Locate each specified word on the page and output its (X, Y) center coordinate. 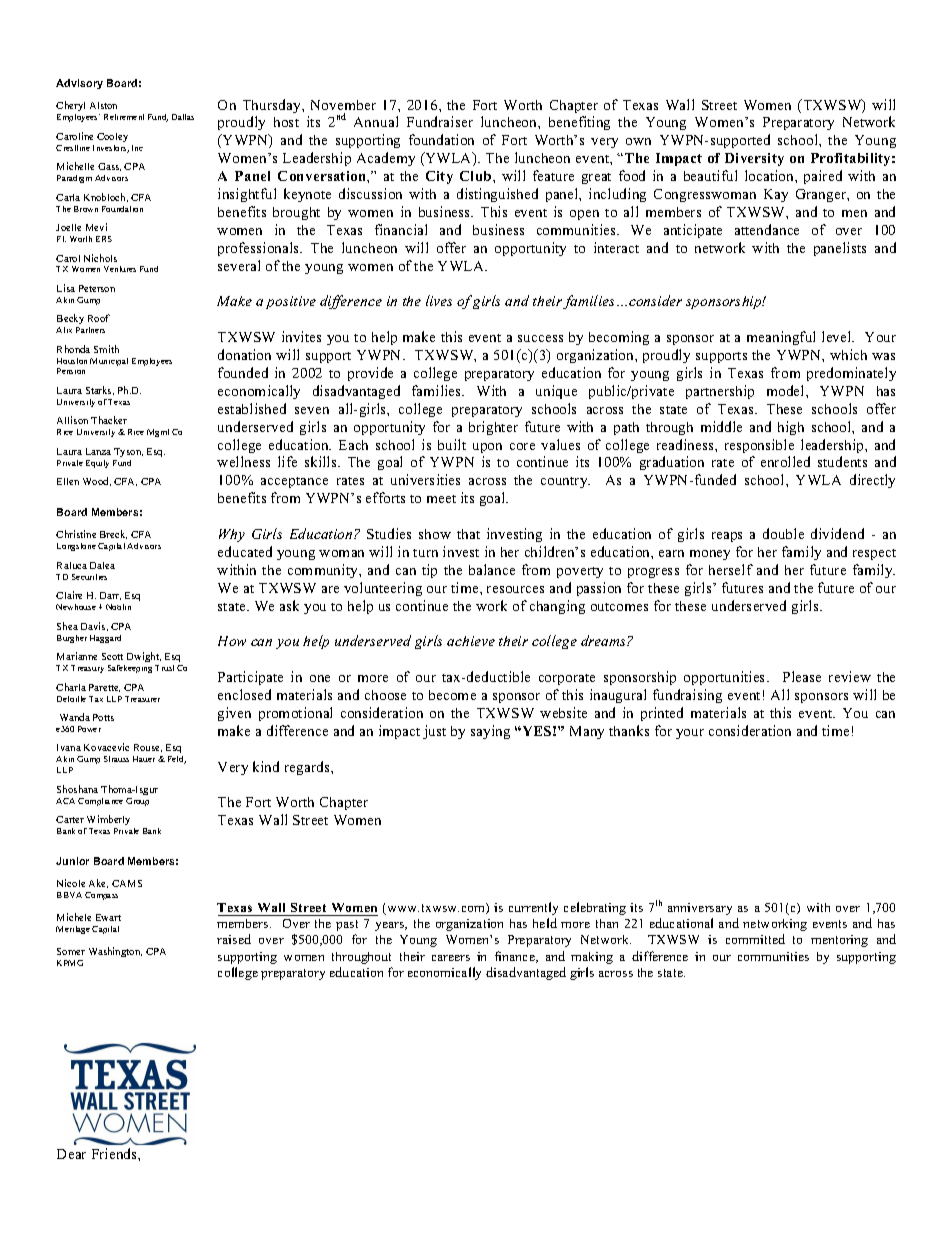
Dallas (183, 117)
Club (477, 176)
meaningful (781, 338)
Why (232, 535)
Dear (71, 1154)
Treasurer (142, 699)
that (468, 534)
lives (439, 300)
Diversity (754, 159)
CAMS (127, 883)
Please (802, 676)
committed (755, 939)
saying (490, 732)
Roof (99, 318)
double (783, 533)
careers (451, 958)
